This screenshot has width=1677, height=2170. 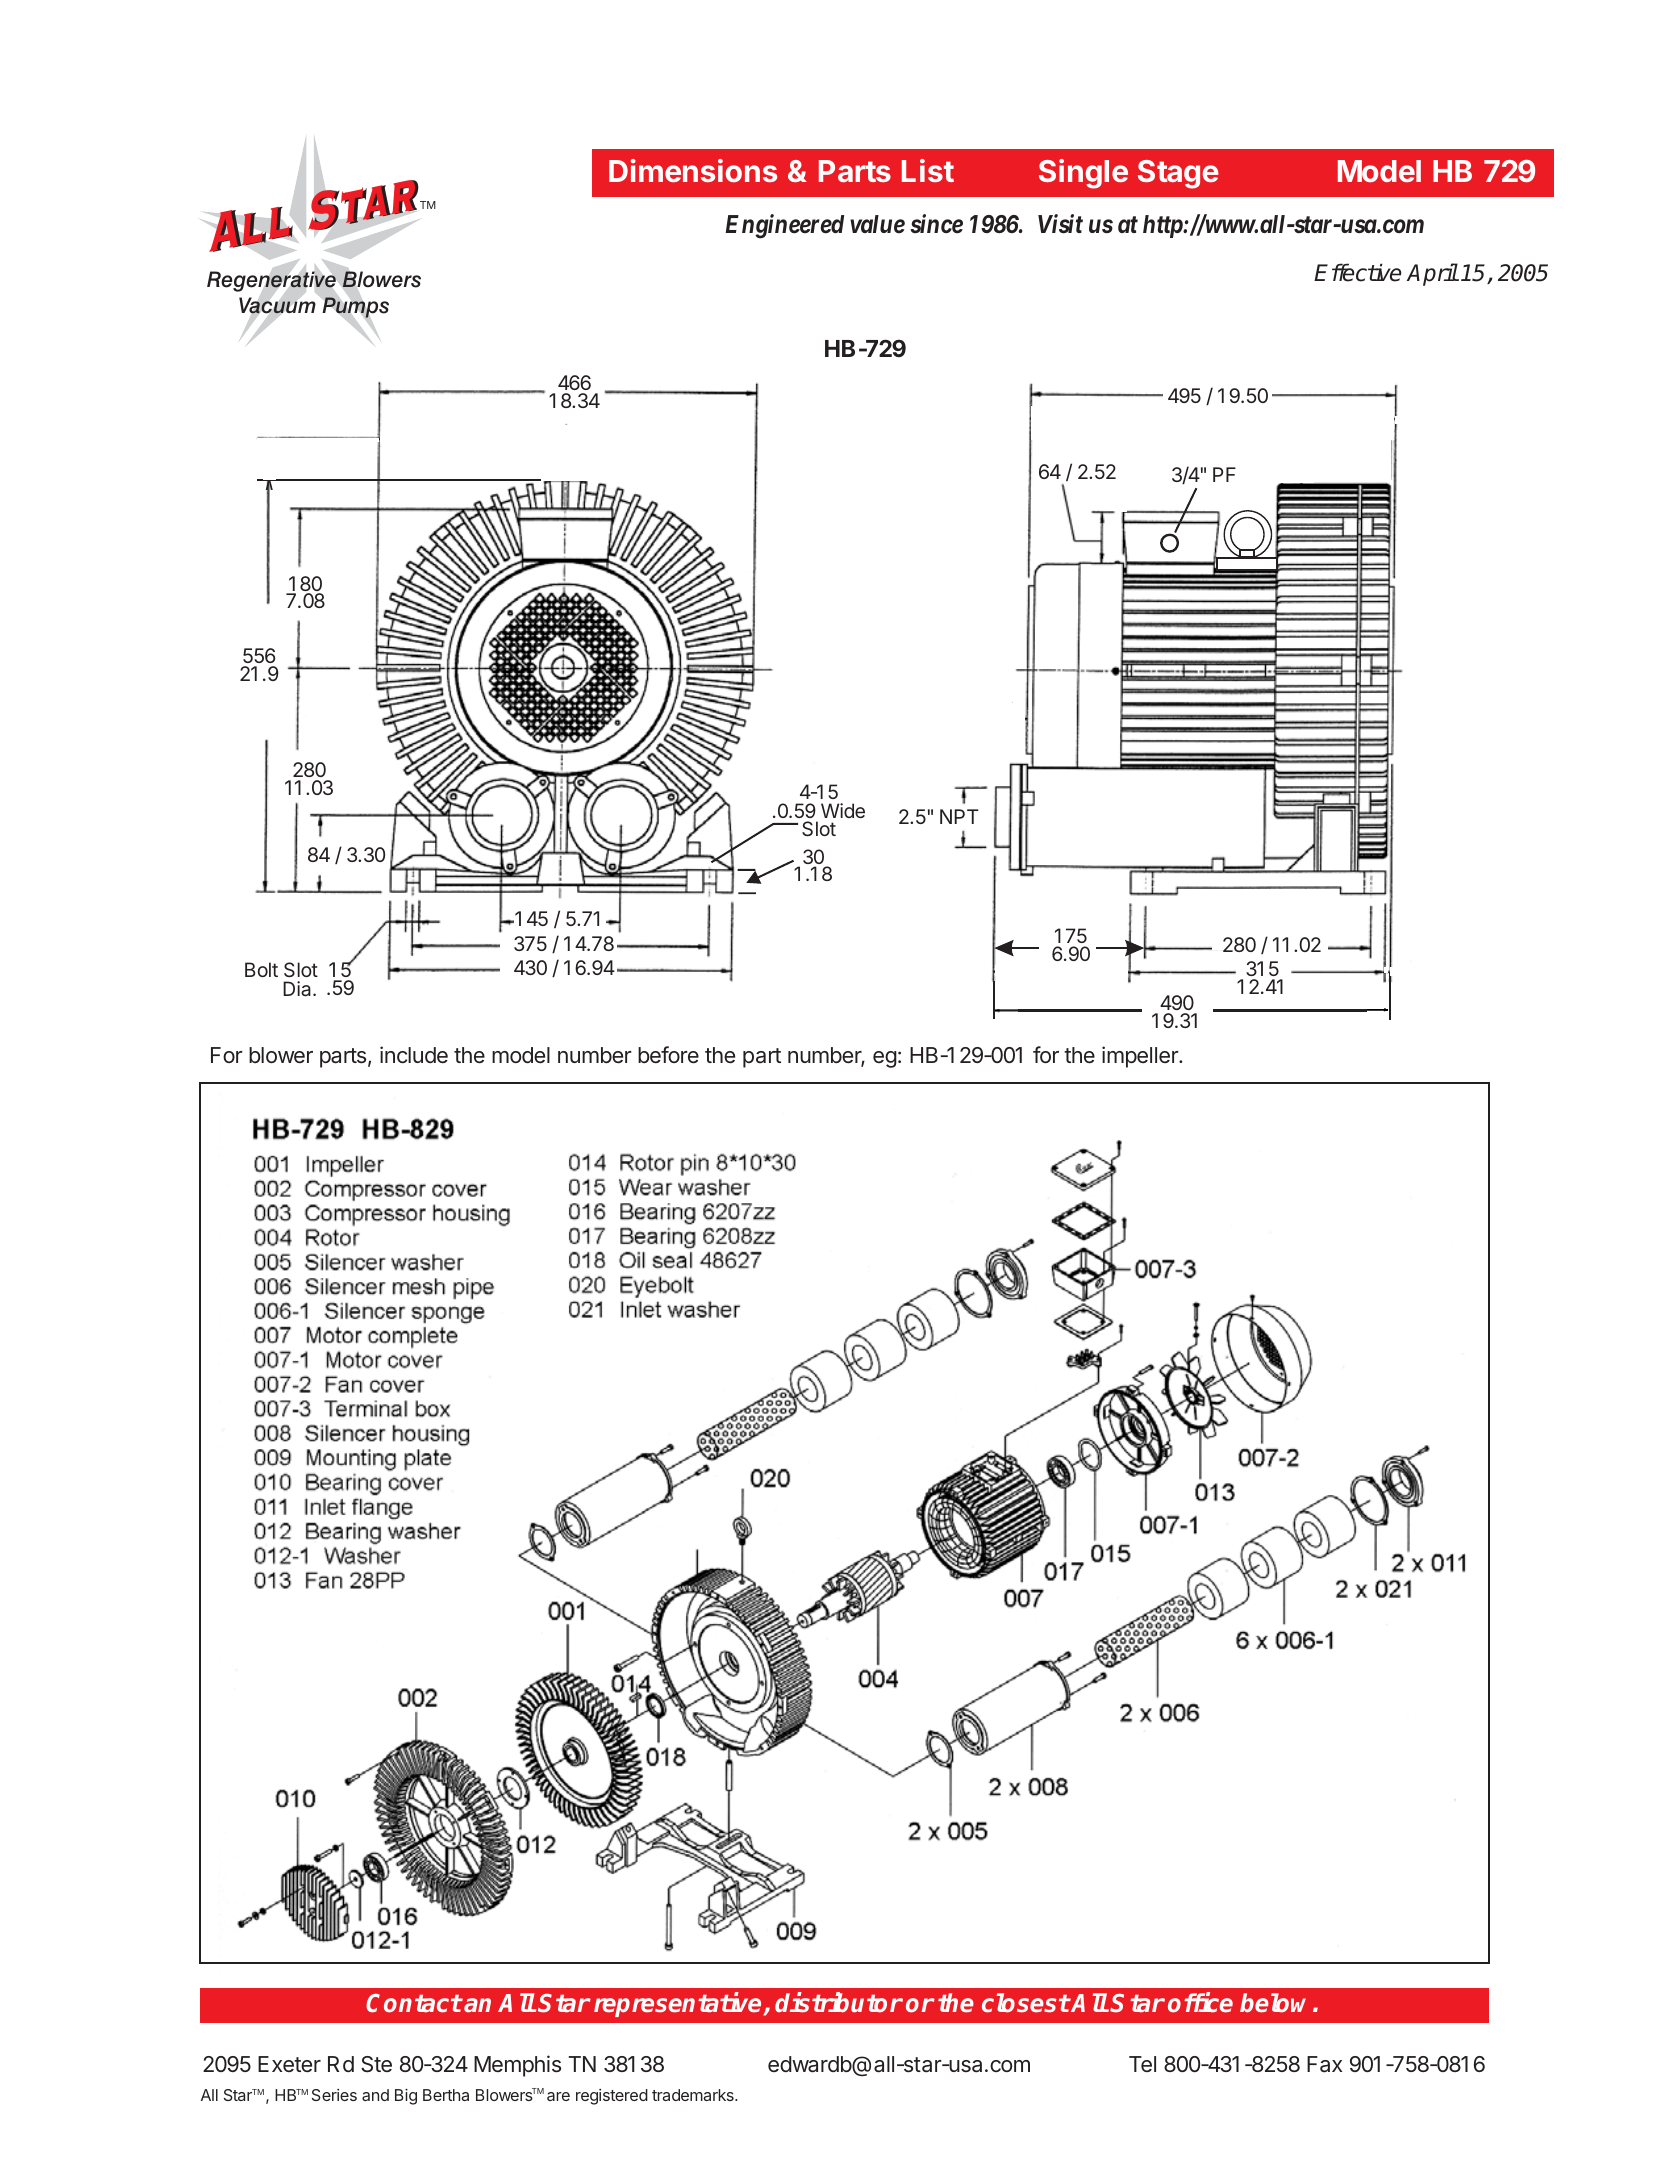 I want to click on before, so click(x=668, y=1055).
